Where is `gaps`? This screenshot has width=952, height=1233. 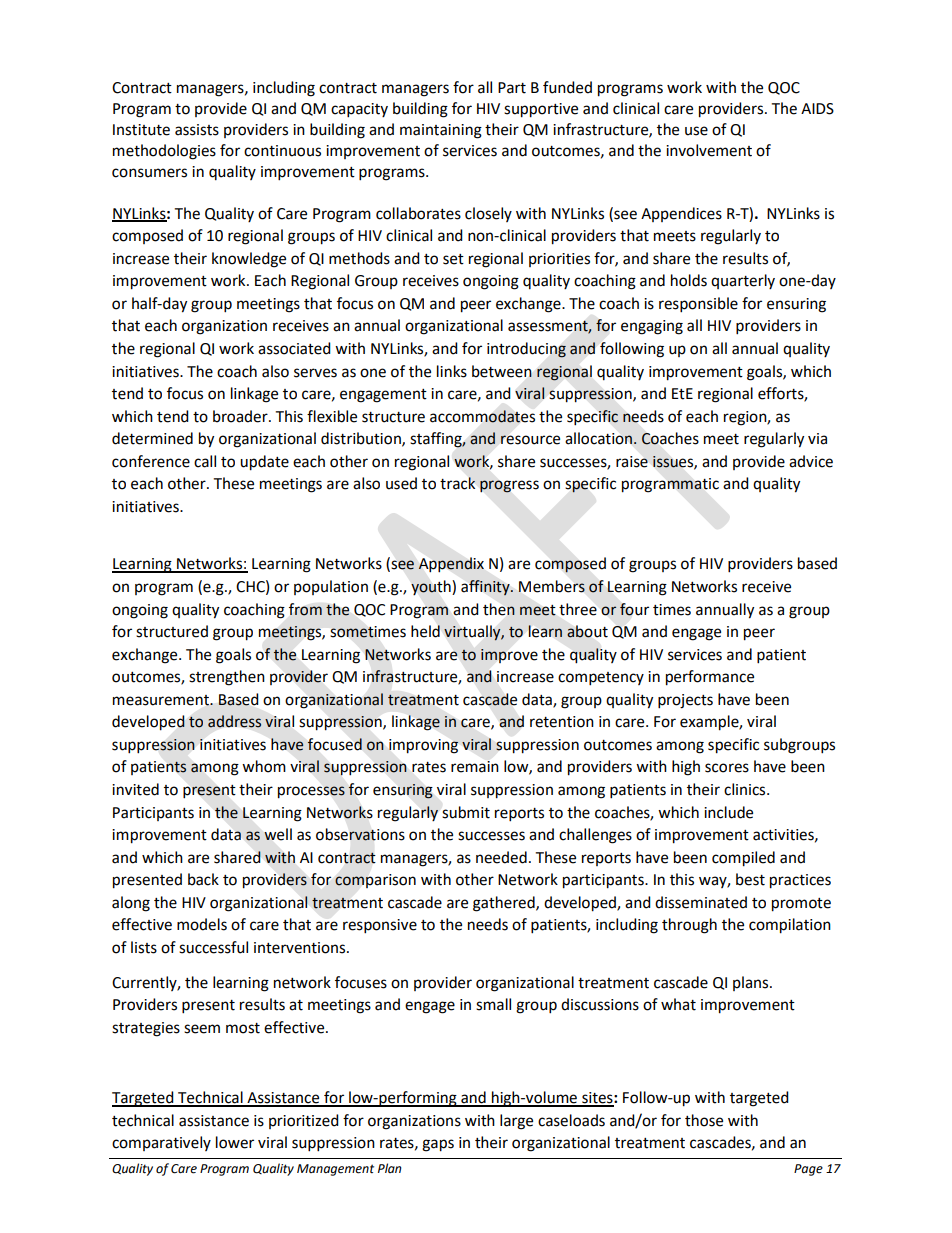
gaps is located at coordinates (438, 1145).
